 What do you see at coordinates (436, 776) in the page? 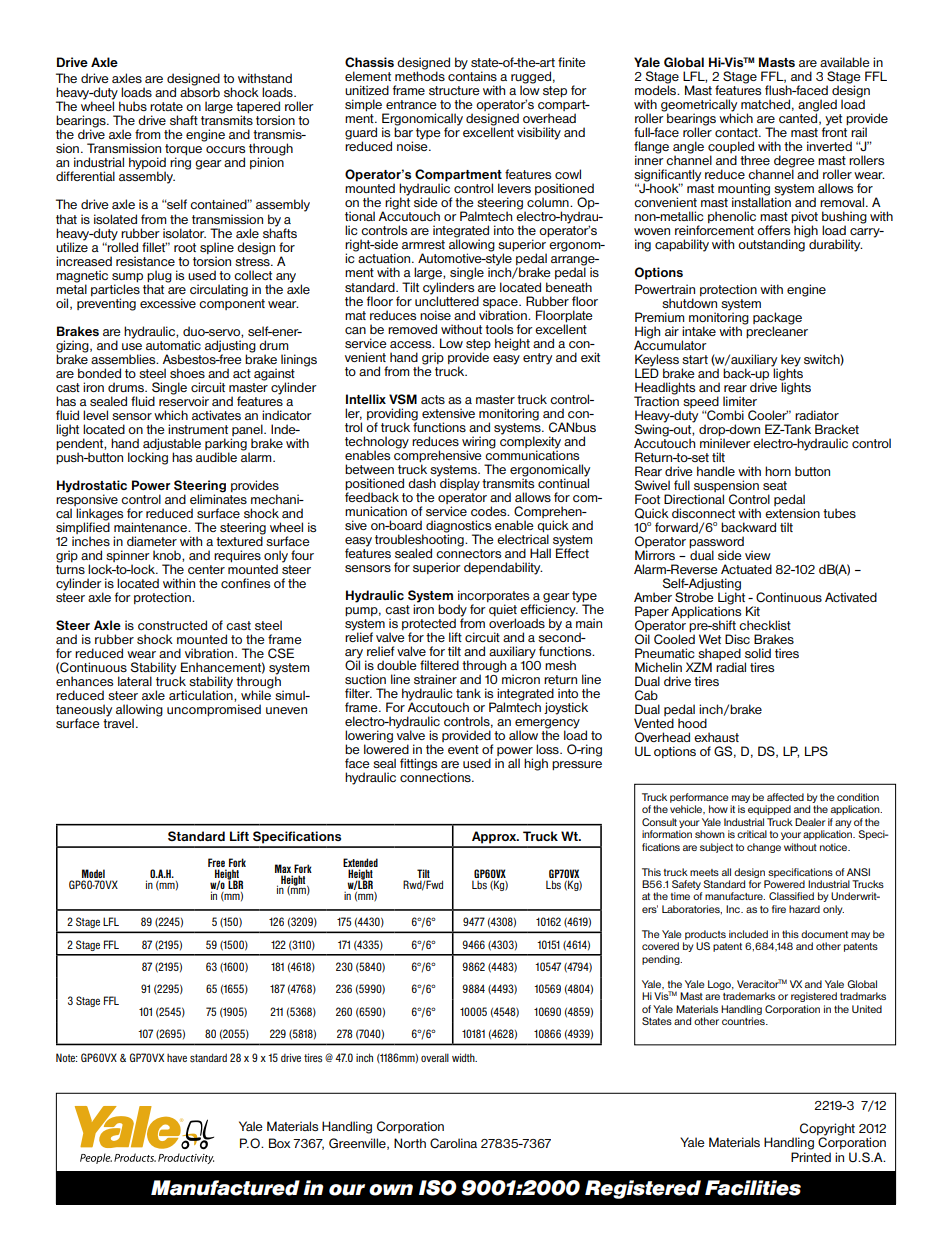
I see `connections` at bounding box center [436, 776].
